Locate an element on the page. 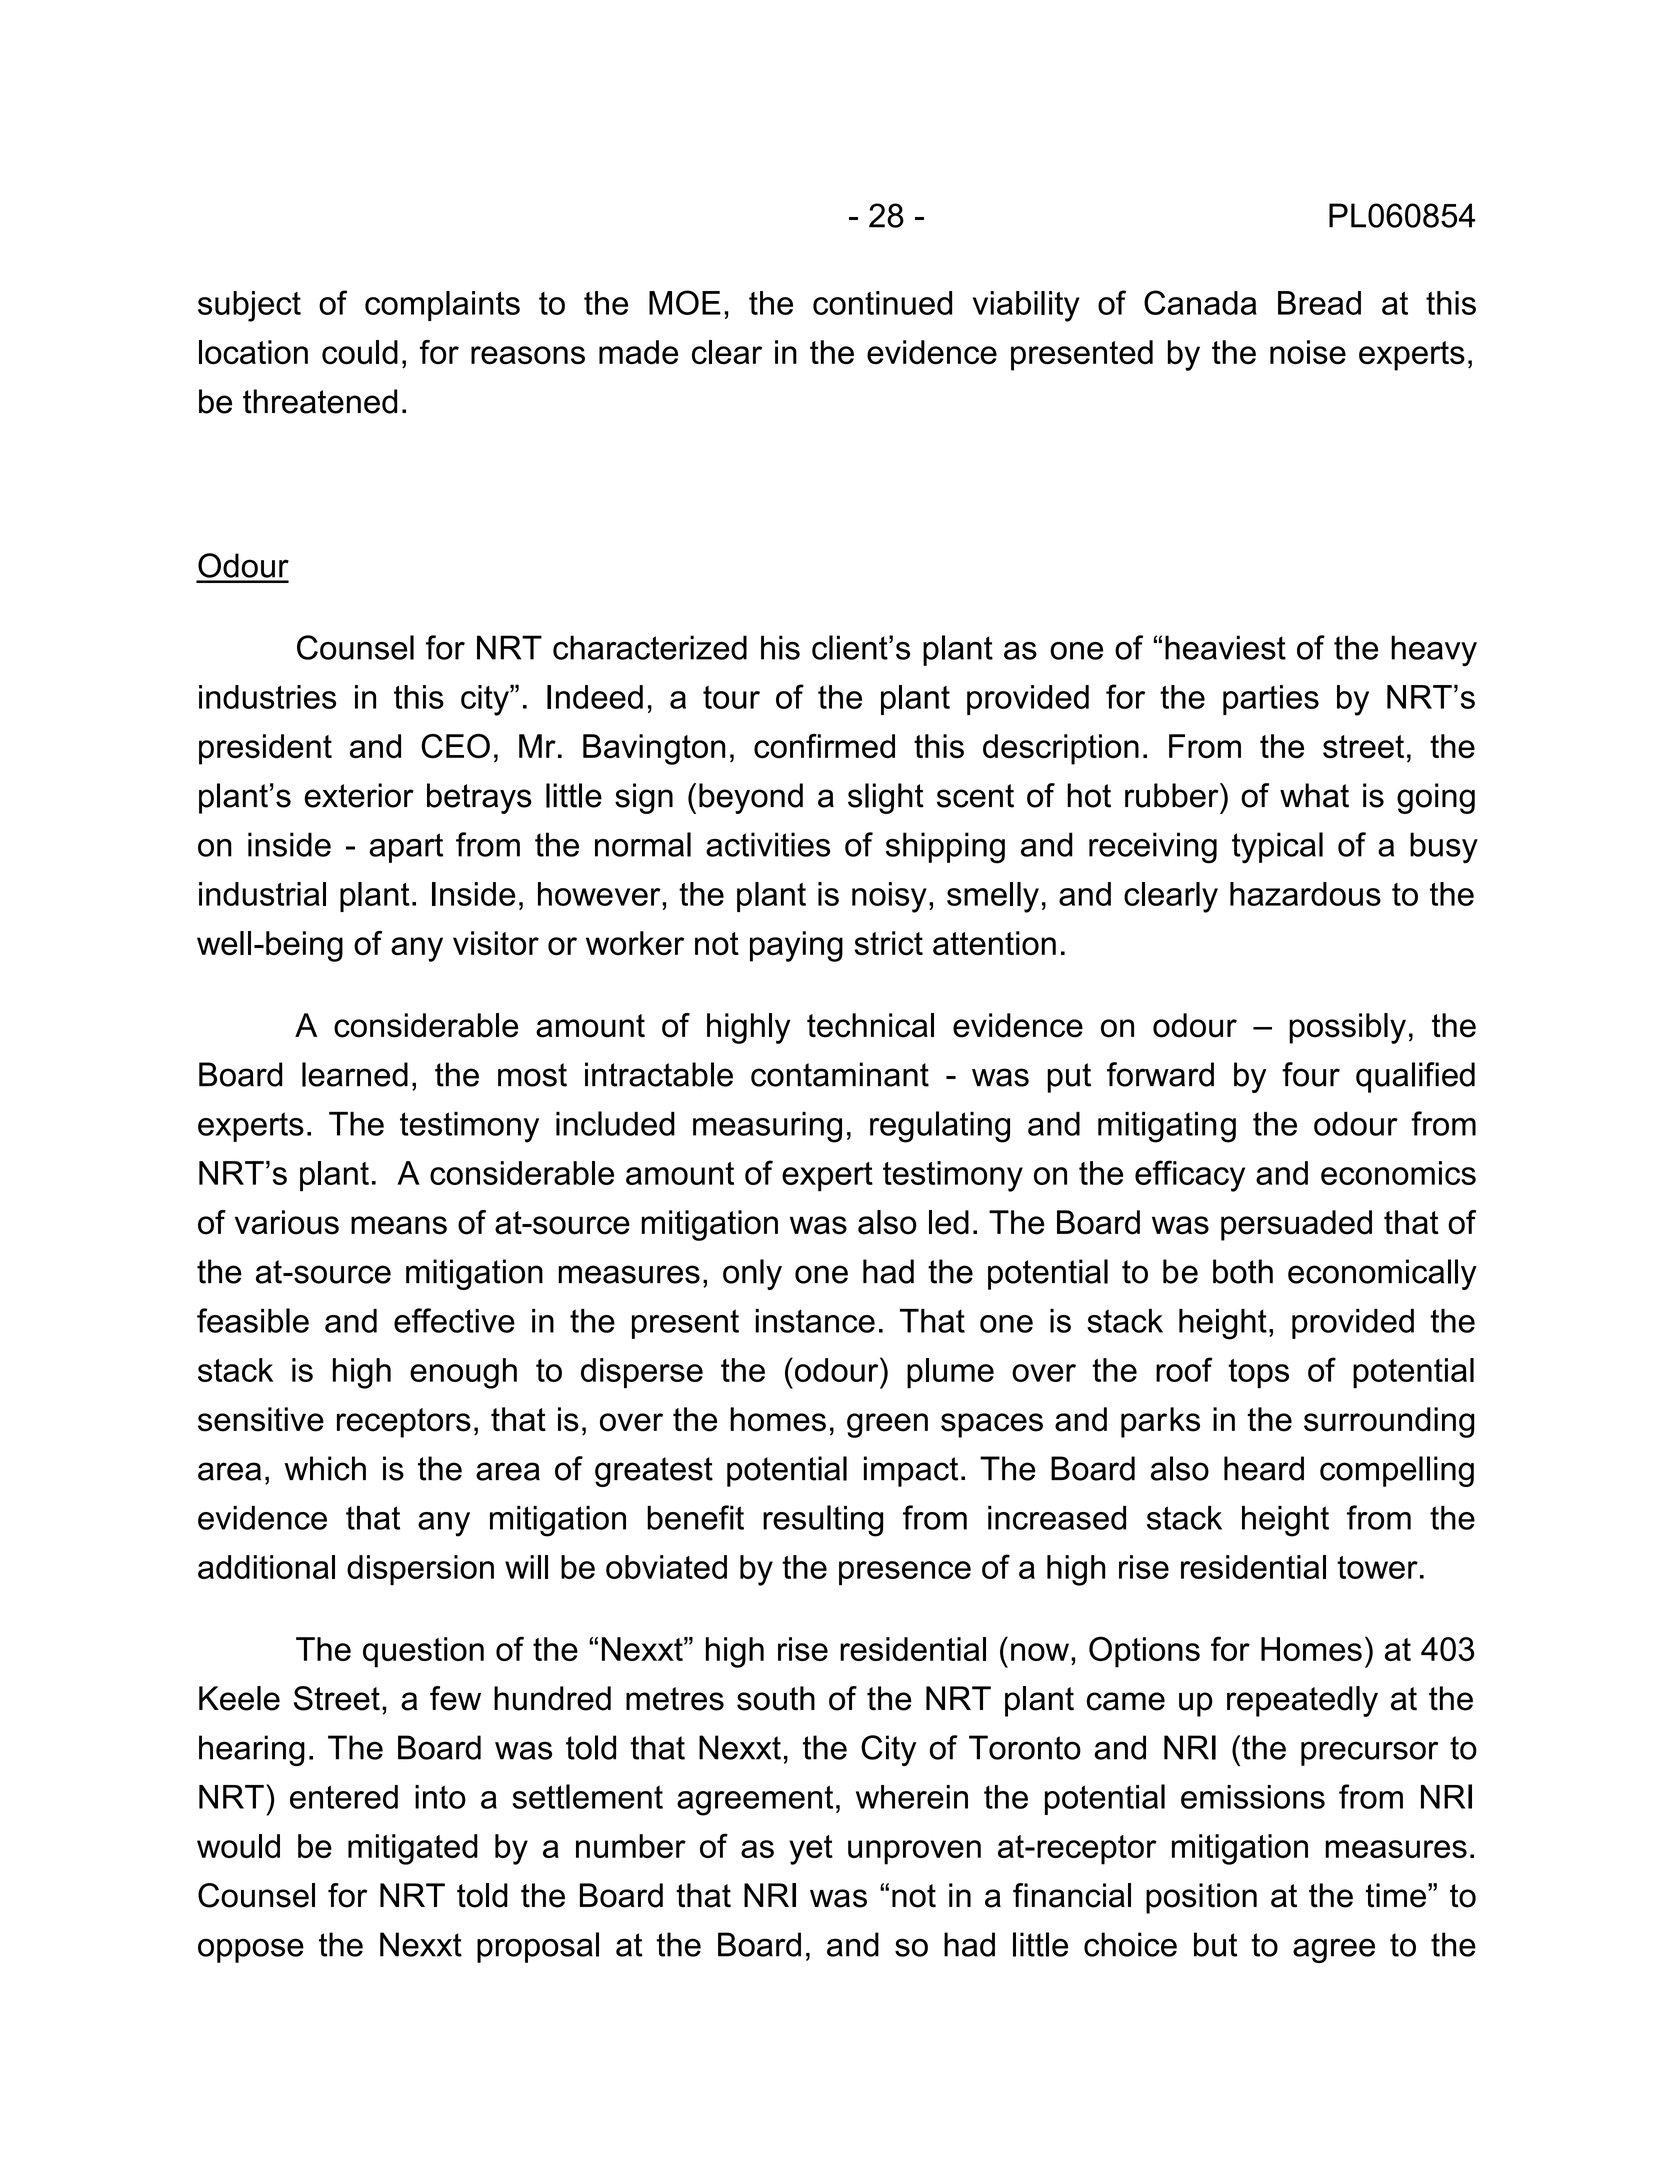  parties is located at coordinates (1271, 700).
